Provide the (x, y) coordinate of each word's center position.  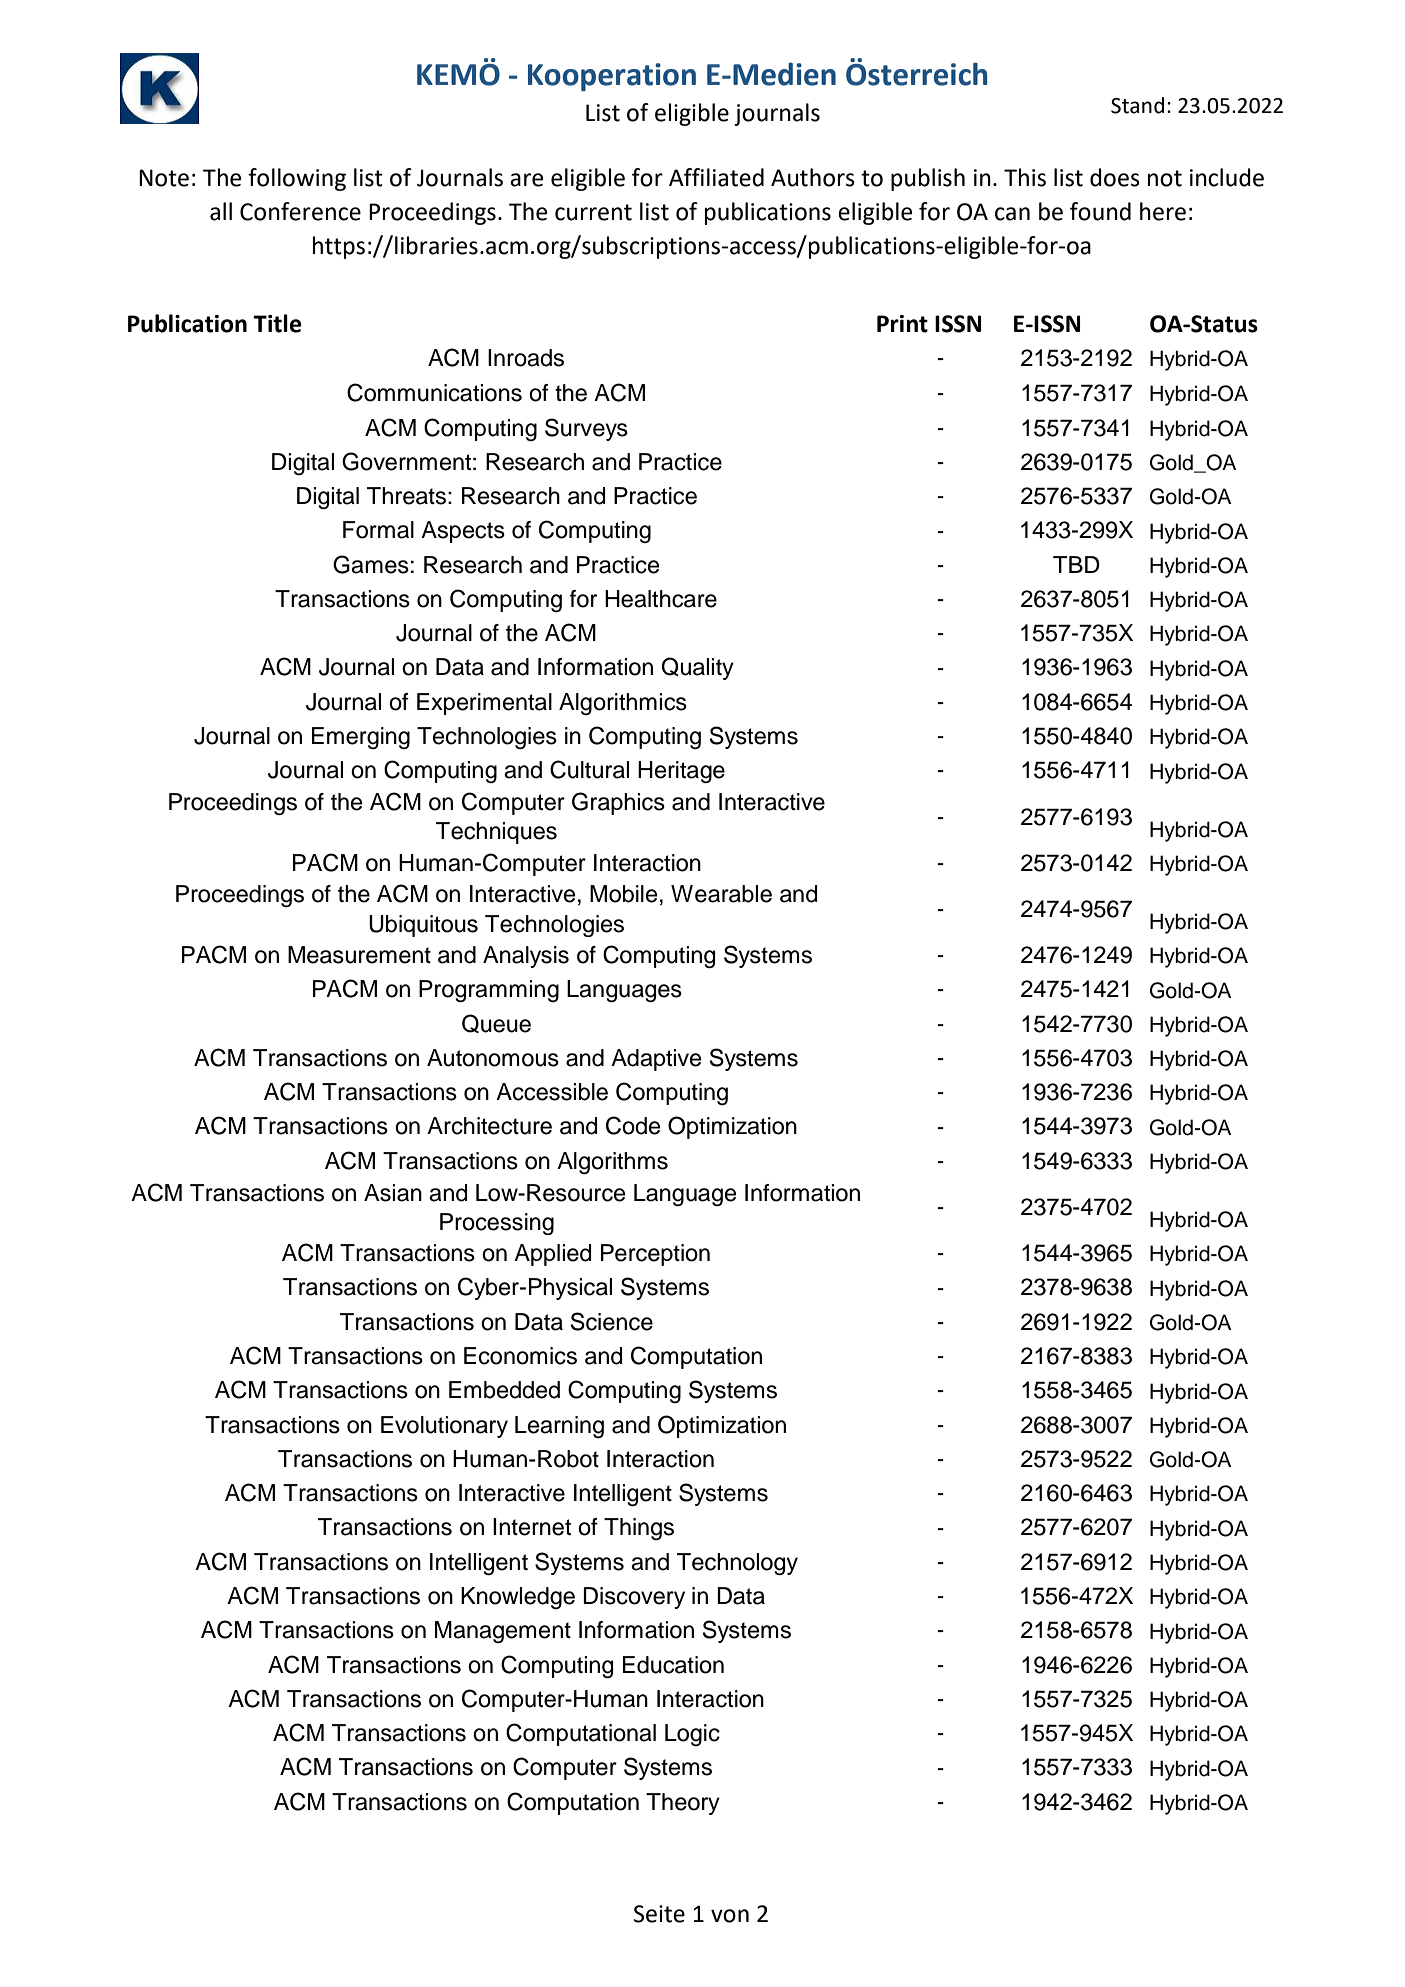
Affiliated (716, 177)
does (1115, 177)
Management (503, 1632)
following (297, 179)
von (730, 1916)
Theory (683, 1804)
